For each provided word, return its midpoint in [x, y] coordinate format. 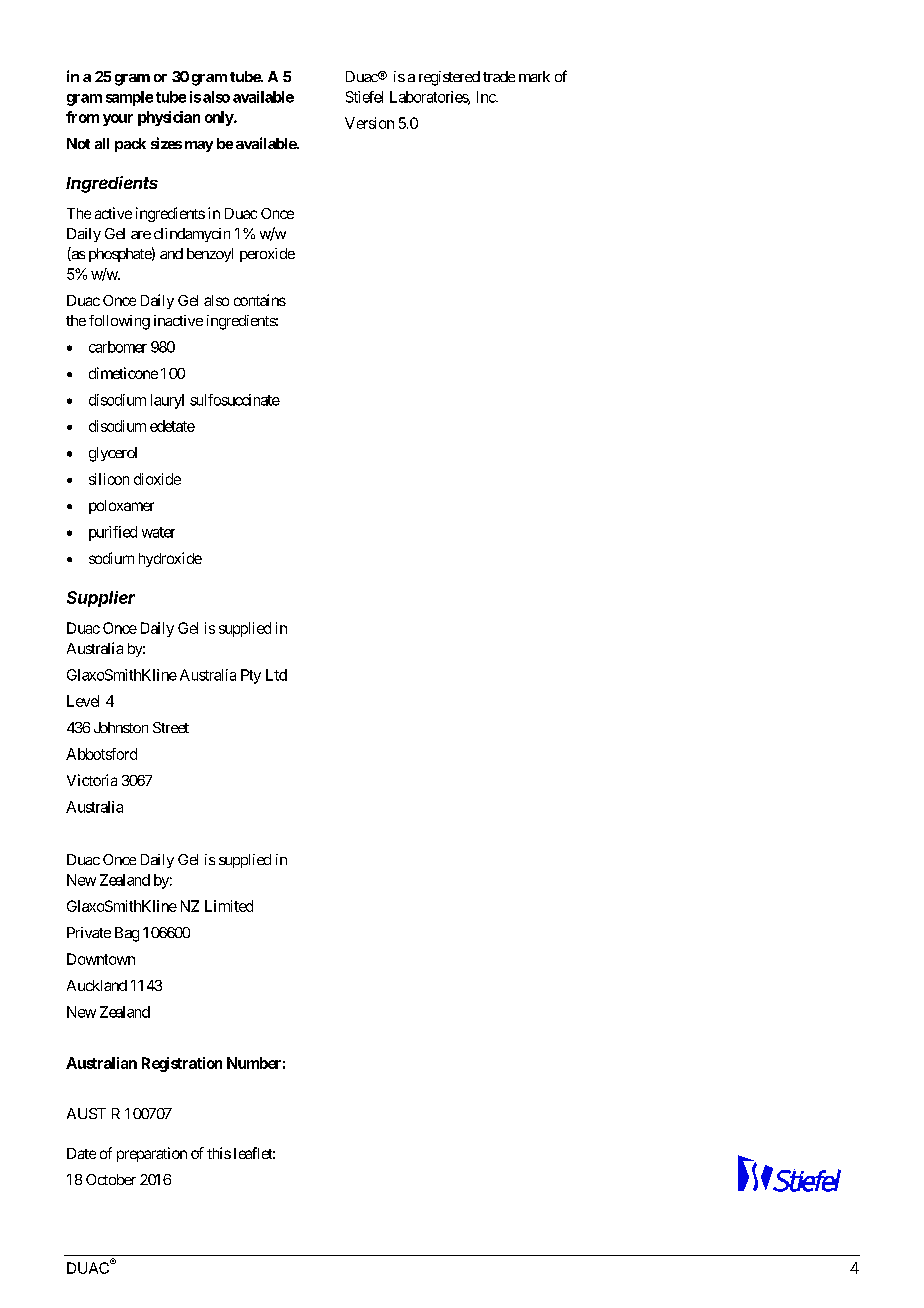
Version [369, 123]
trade [499, 76]
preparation [152, 1154]
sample [129, 98]
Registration [182, 1064]
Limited [229, 906]
